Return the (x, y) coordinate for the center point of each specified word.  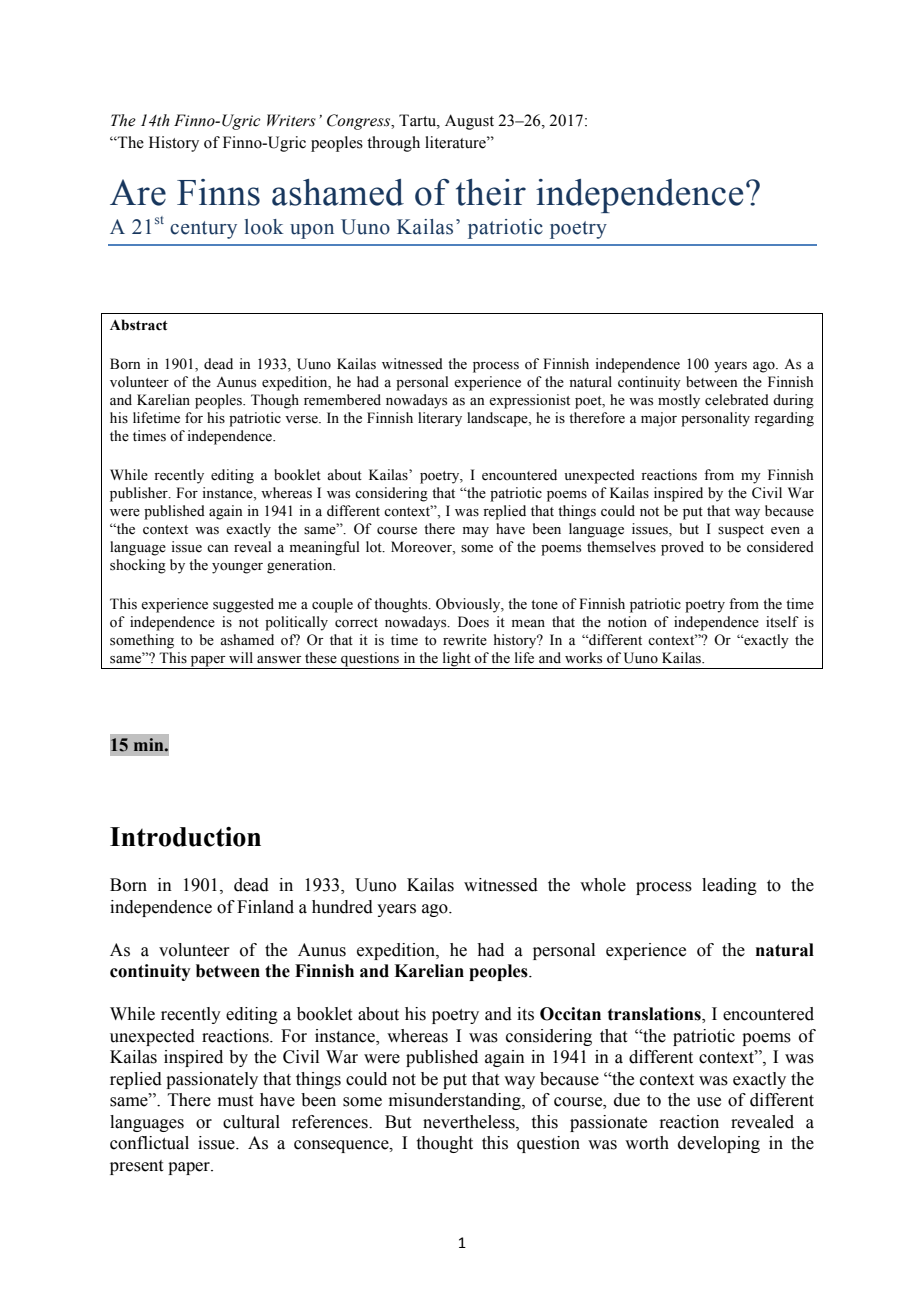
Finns (218, 192)
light (456, 660)
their (491, 192)
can (217, 548)
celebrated (737, 400)
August (469, 122)
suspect (741, 531)
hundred (342, 907)
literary (440, 419)
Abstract (139, 325)
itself (782, 622)
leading (729, 886)
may (476, 532)
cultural (251, 1122)
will (241, 657)
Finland (265, 907)
